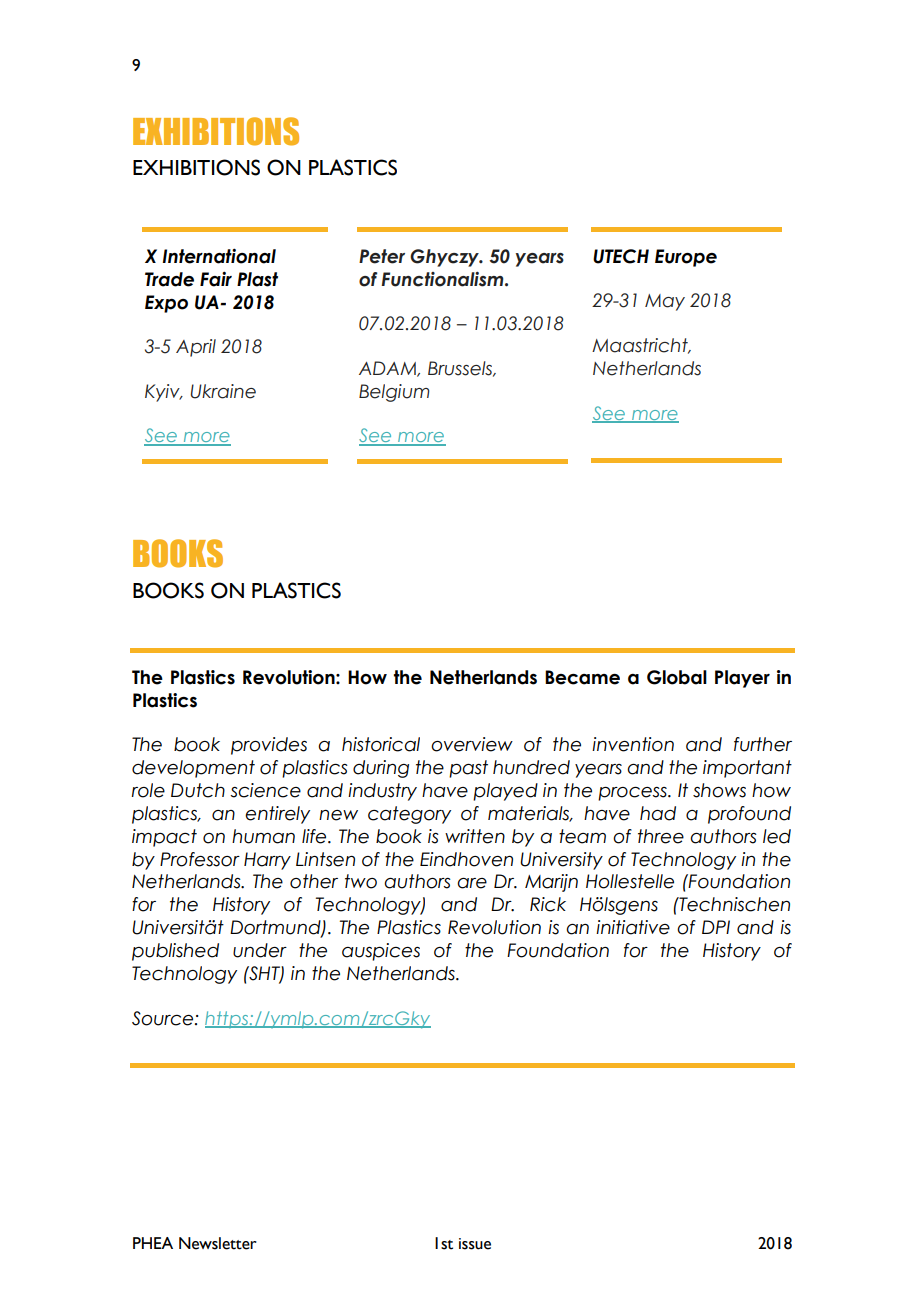  I want to click on provides, so click(269, 746).
